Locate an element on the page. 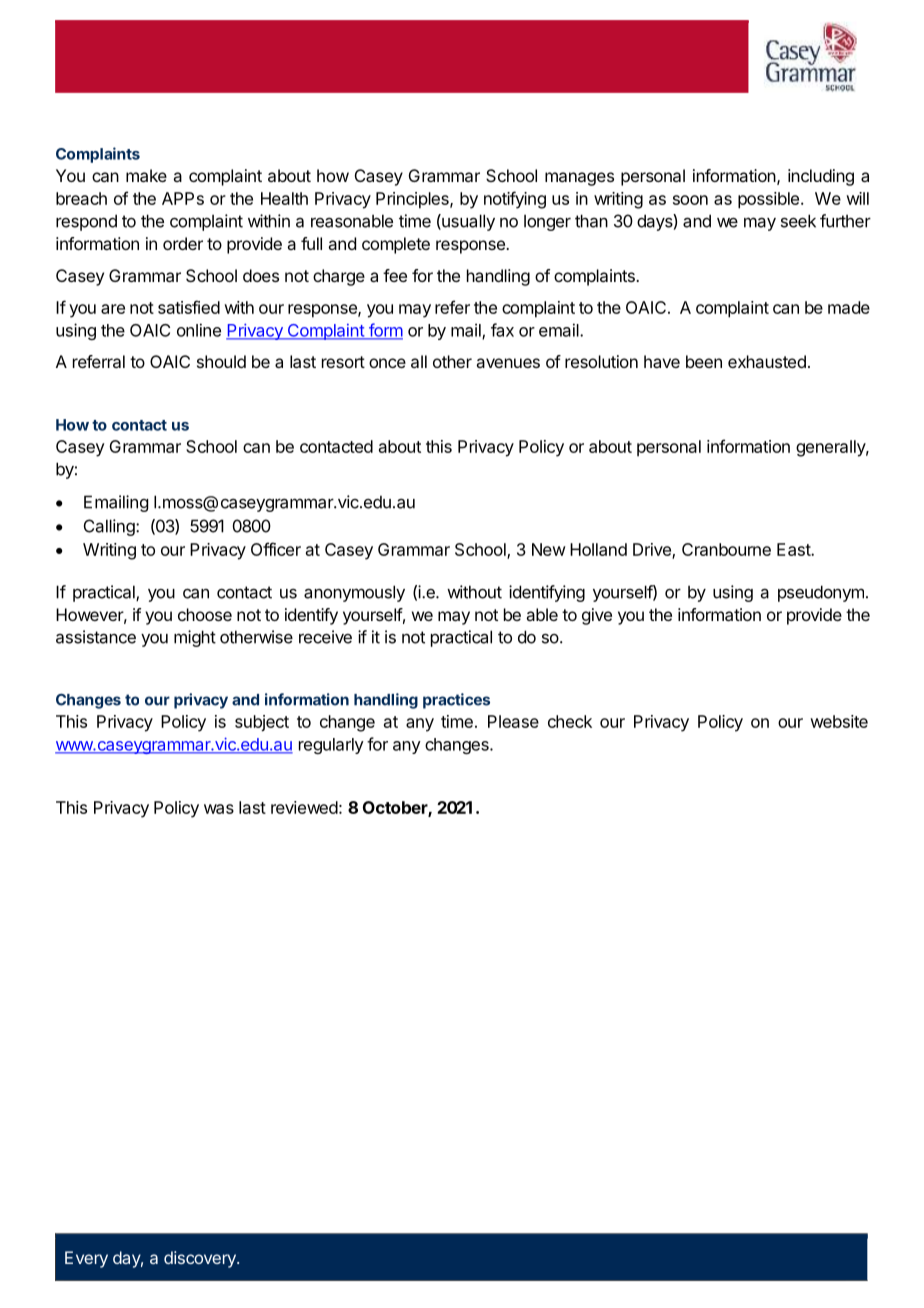 The image size is (924, 1308). website is located at coordinates (839, 721).
